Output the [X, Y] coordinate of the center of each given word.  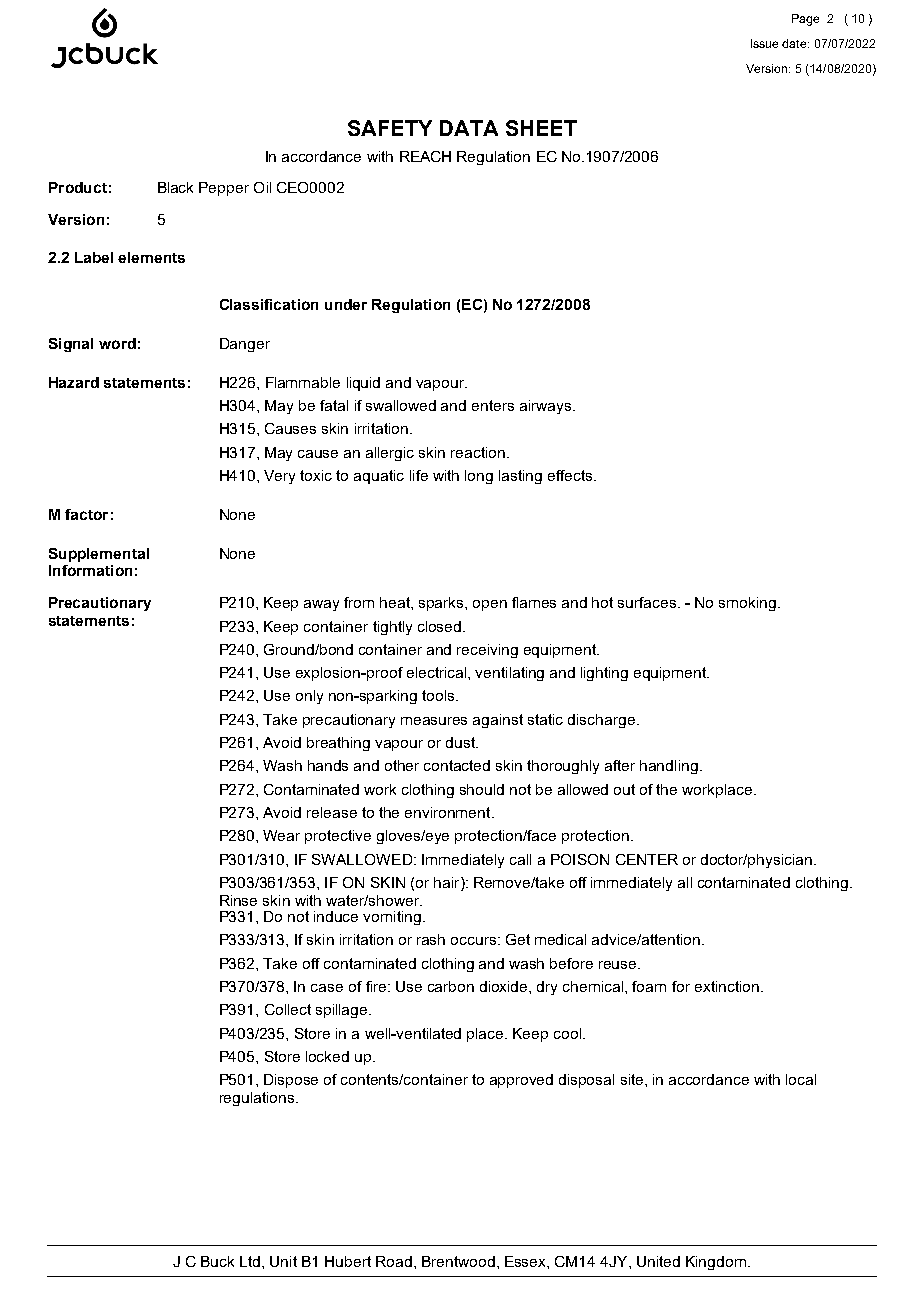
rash [431, 939]
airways [547, 407]
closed [441, 626]
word [117, 343]
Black [175, 187]
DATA [469, 128]
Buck [217, 1261]
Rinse [238, 900]
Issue [764, 43]
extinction [727, 986]
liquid [363, 384]
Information [90, 570]
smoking [747, 604]
